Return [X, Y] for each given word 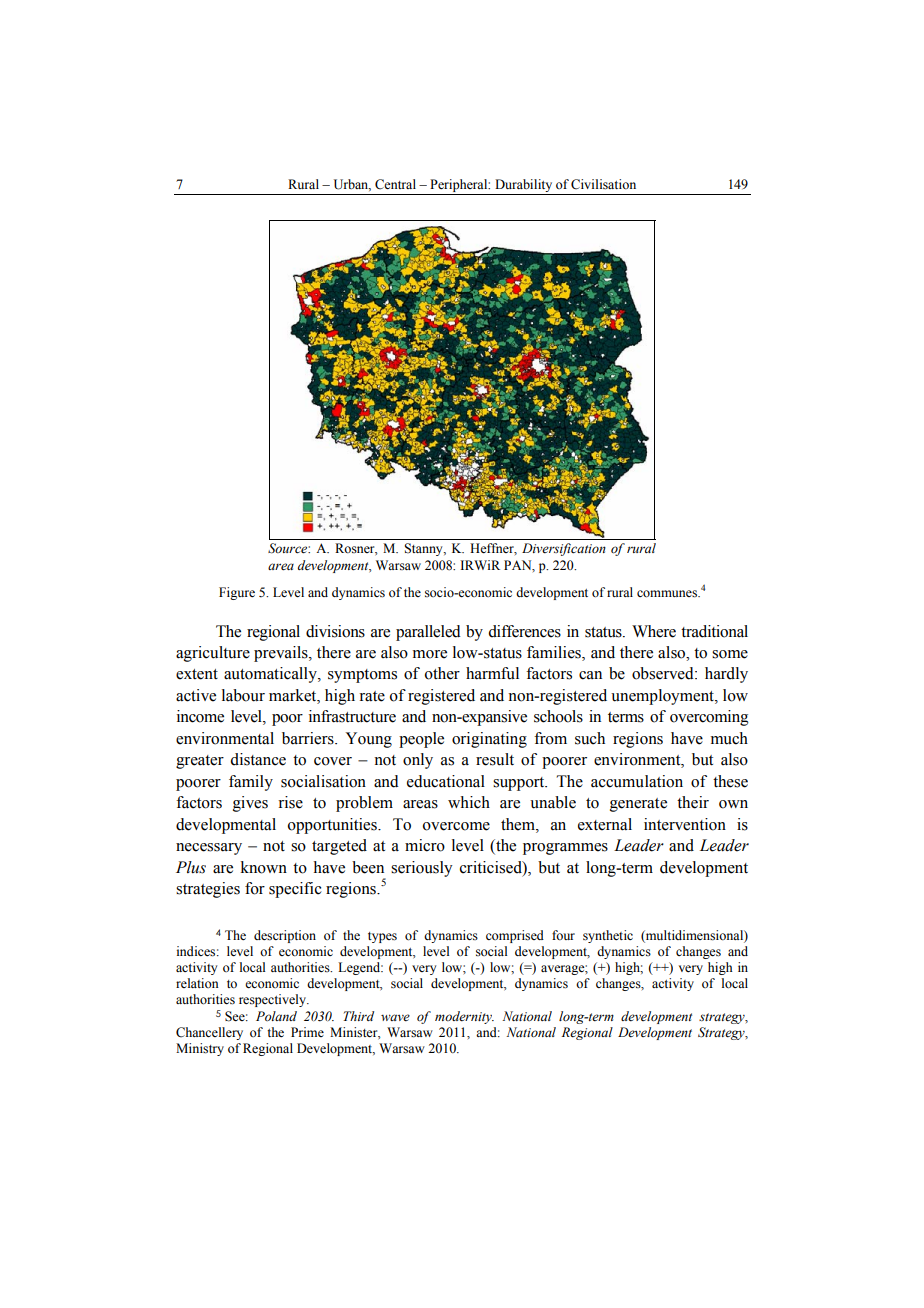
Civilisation [603, 184]
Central [395, 184]
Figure [237, 593]
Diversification [564, 549]
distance [258, 759]
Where [654, 631]
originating [489, 740]
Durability [523, 185]
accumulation [637, 781]
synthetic [608, 936]
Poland [276, 1016]
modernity [464, 1017]
